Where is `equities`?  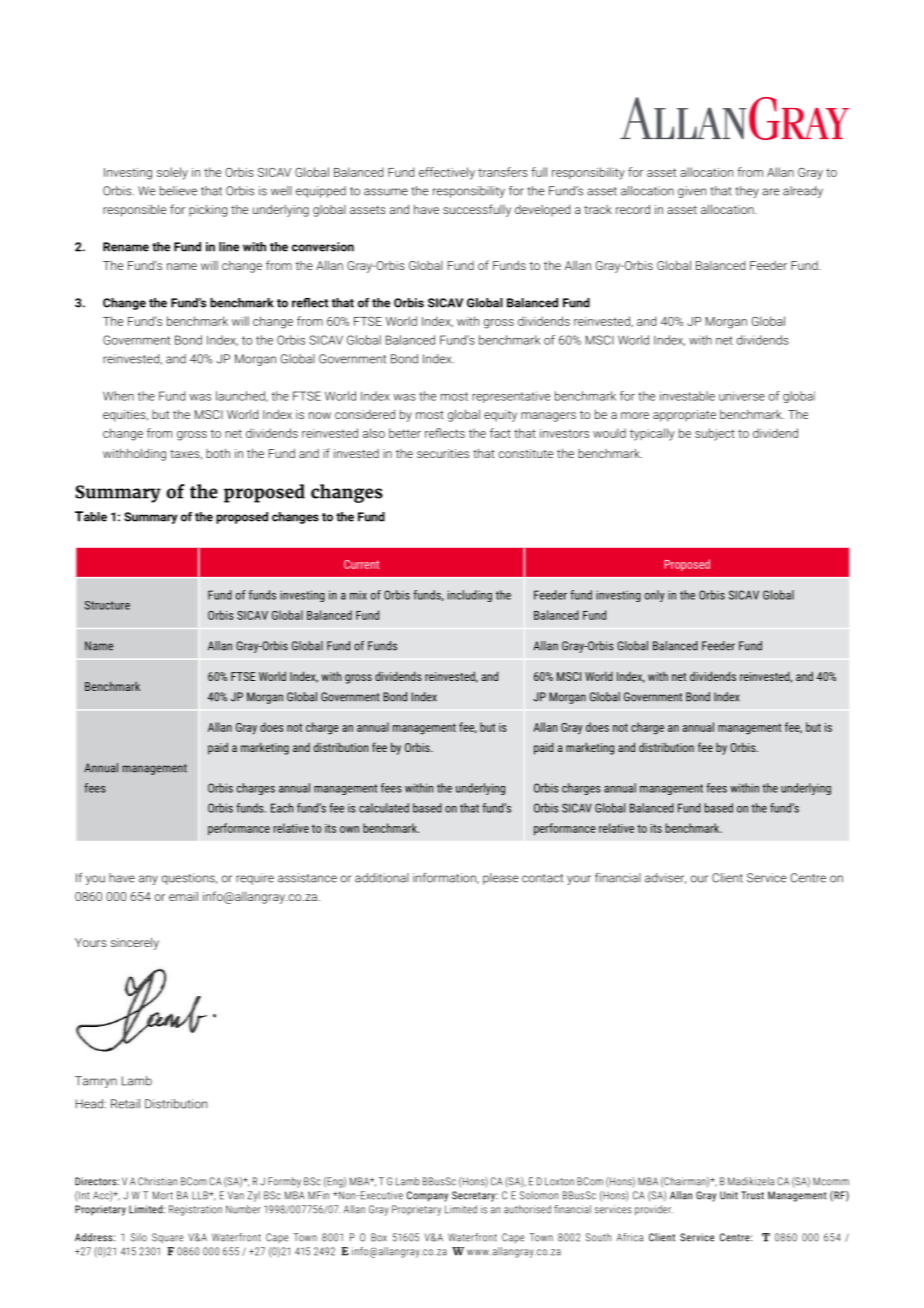 equities is located at coordinates (125, 416).
